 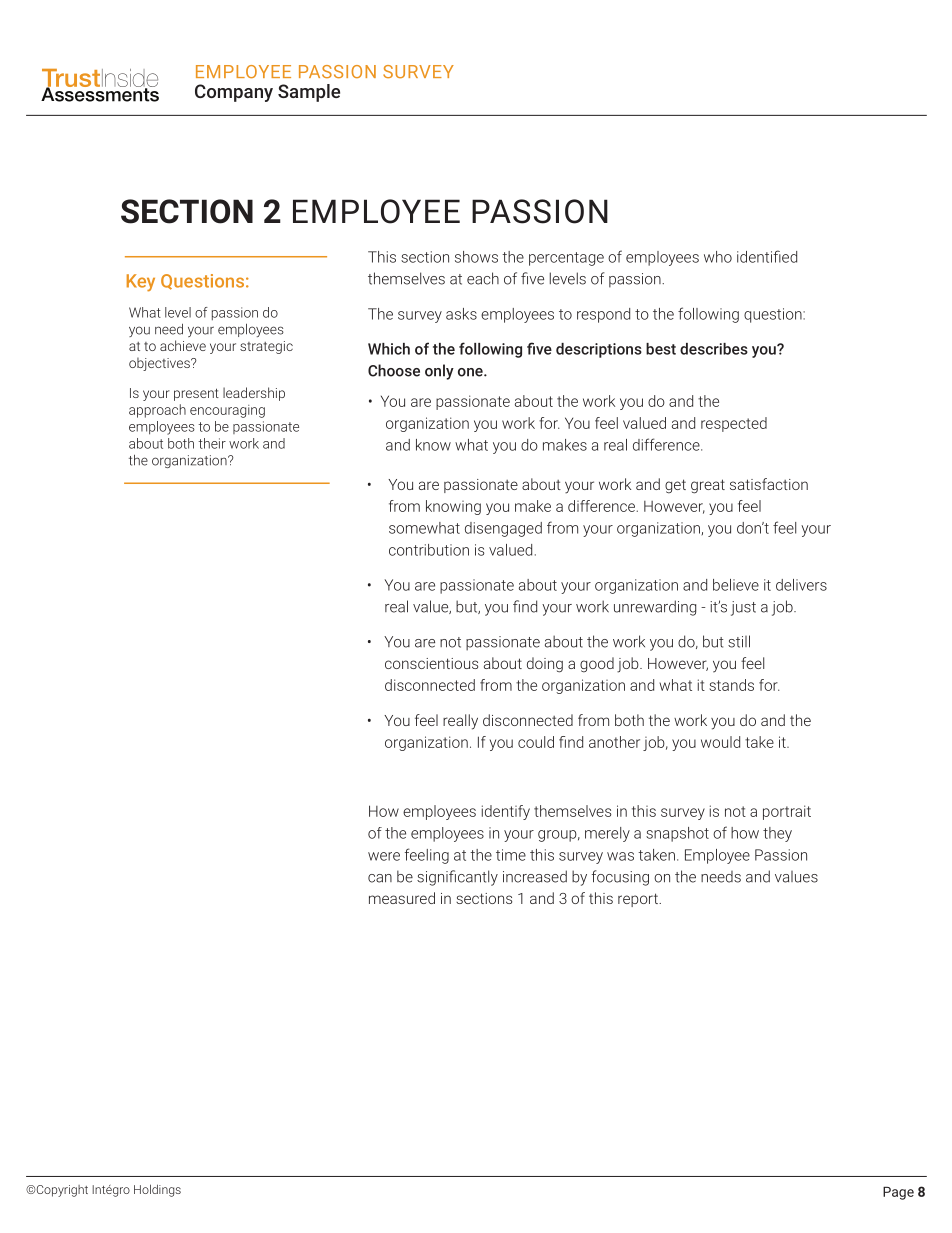 I want to click on they, so click(x=777, y=834).
